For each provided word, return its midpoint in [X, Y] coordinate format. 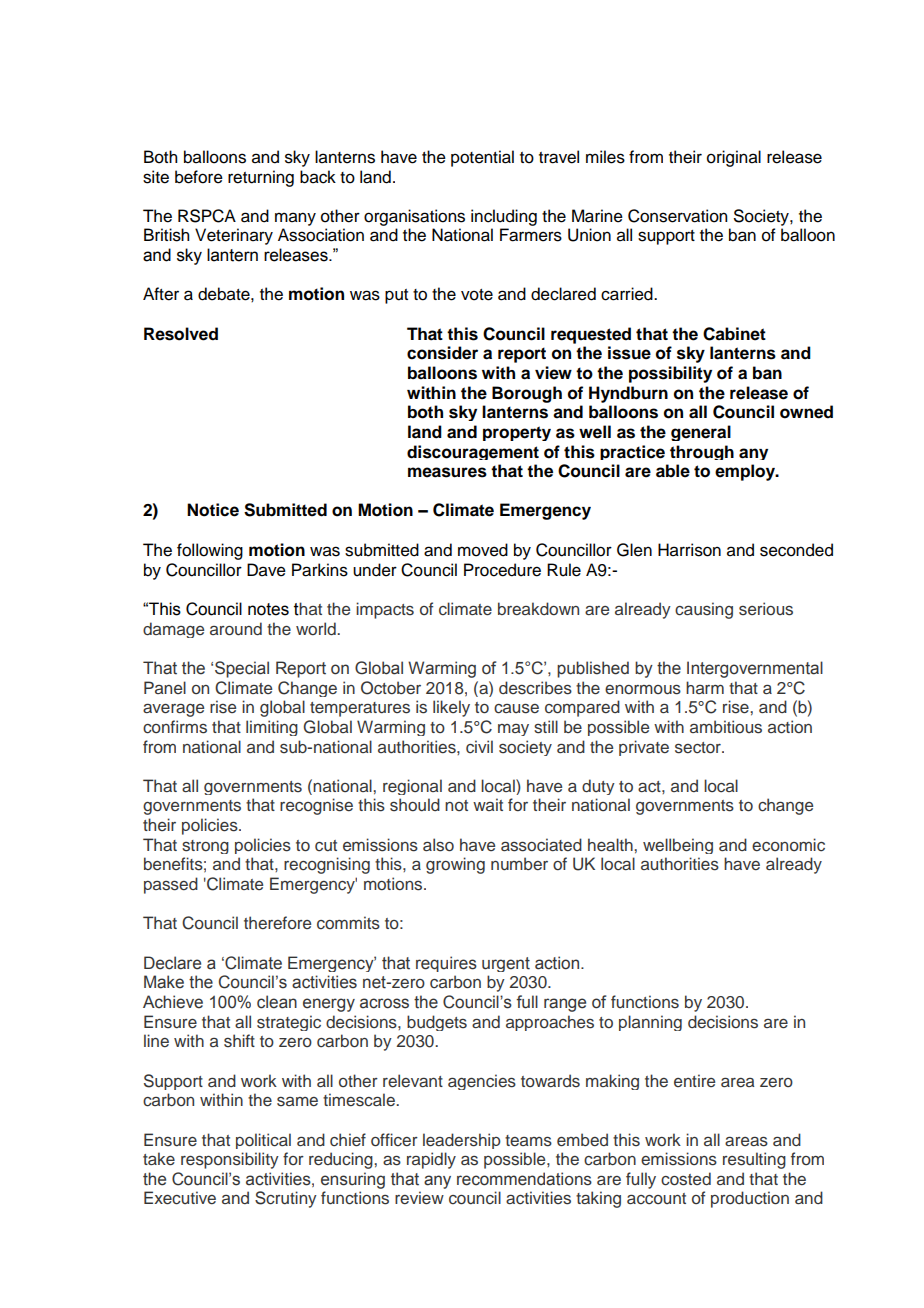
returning [261, 178]
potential [482, 158]
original [734, 158]
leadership [462, 1141]
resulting [754, 1160]
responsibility [230, 1160]
